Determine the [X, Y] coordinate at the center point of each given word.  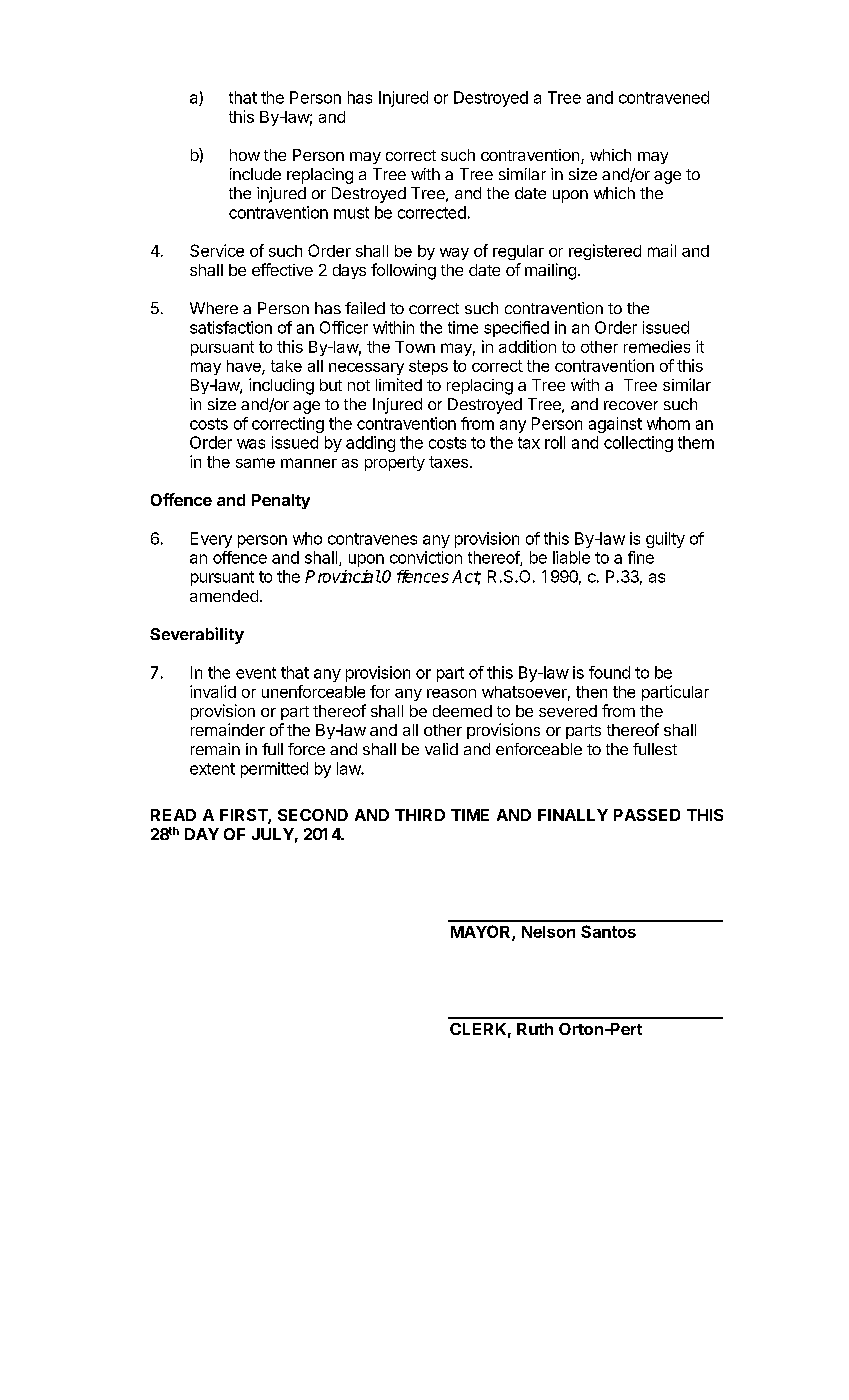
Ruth [535, 1029]
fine [641, 557]
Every [211, 540]
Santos [608, 931]
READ [173, 815]
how [245, 155]
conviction [426, 557]
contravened [664, 97]
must [351, 213]
